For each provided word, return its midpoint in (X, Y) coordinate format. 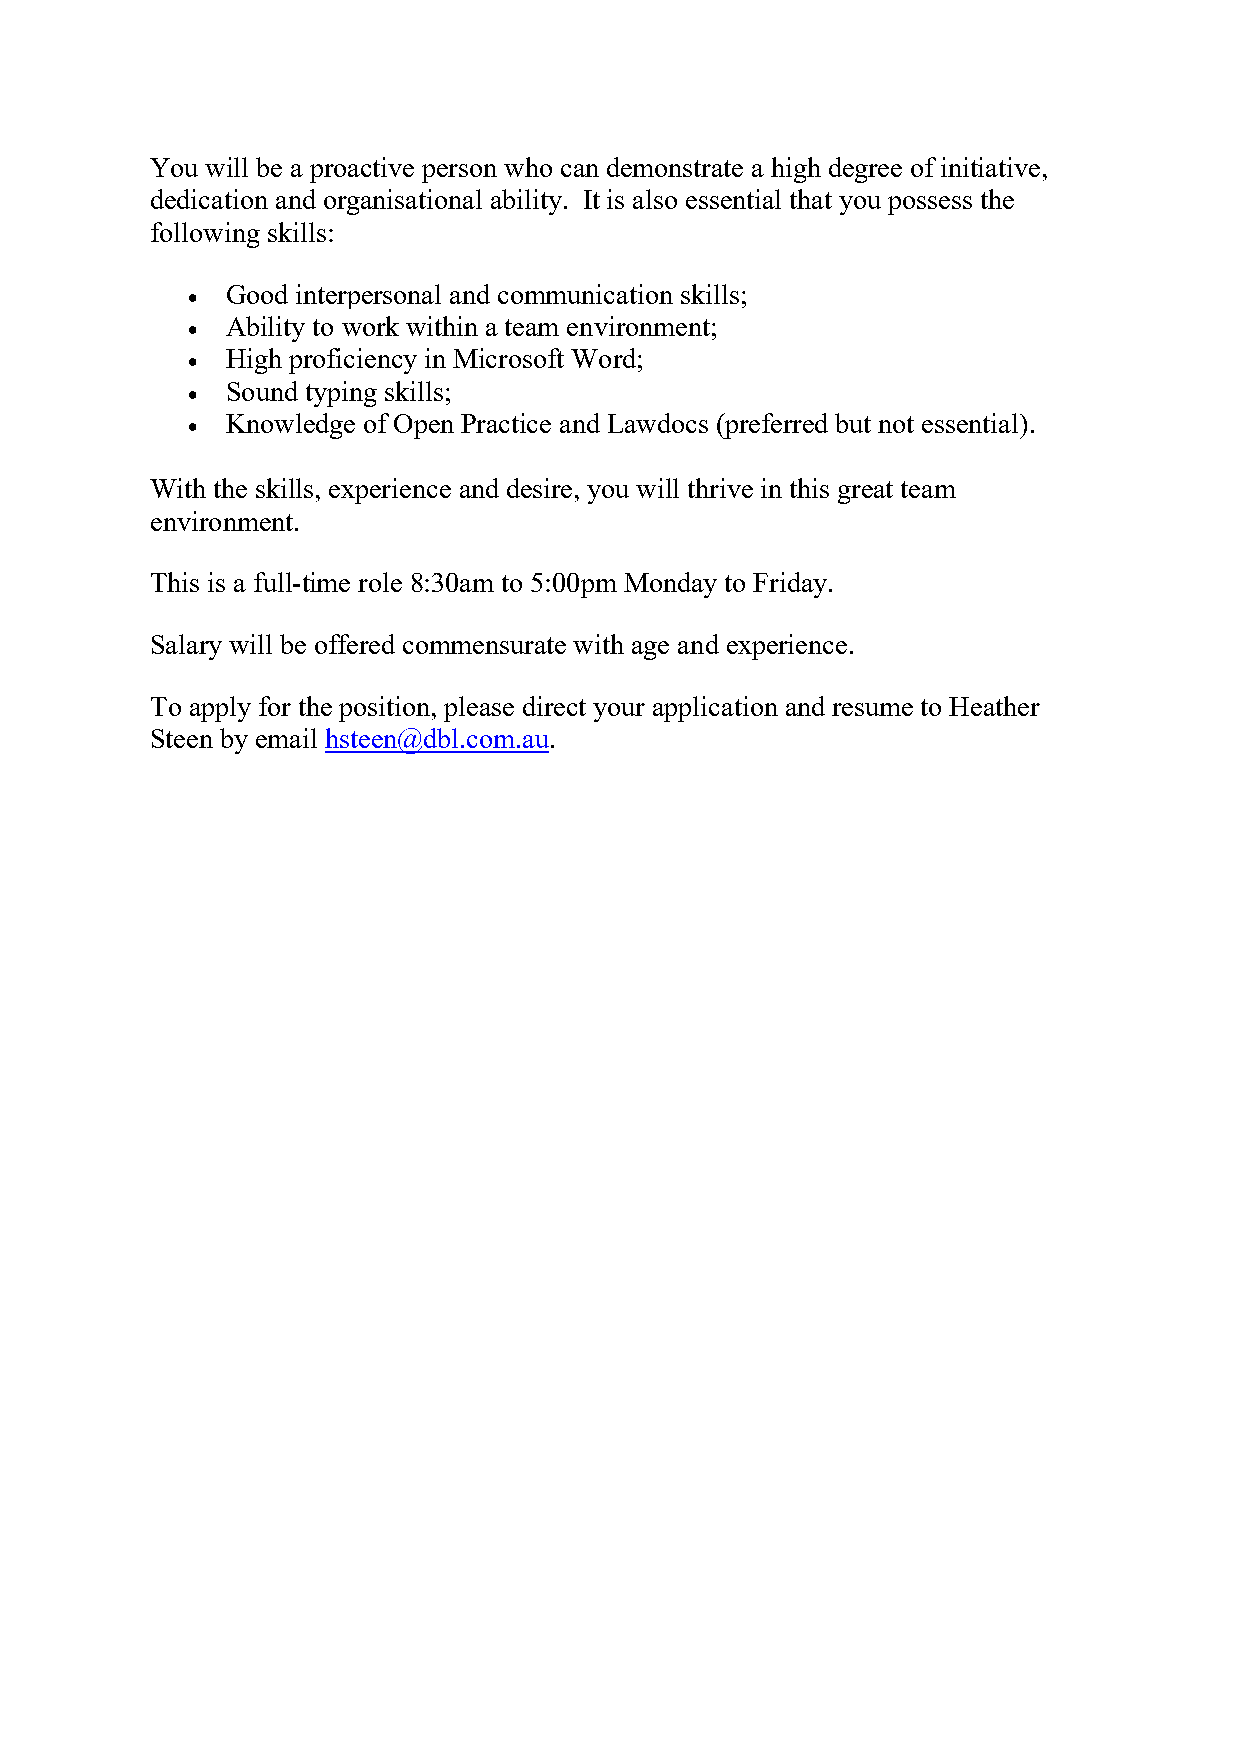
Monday (670, 585)
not (896, 424)
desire (539, 488)
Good (257, 294)
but (853, 423)
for (275, 706)
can (580, 170)
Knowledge (290, 426)
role (380, 582)
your (619, 712)
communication (585, 294)
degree (865, 170)
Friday (791, 585)
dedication (209, 199)
